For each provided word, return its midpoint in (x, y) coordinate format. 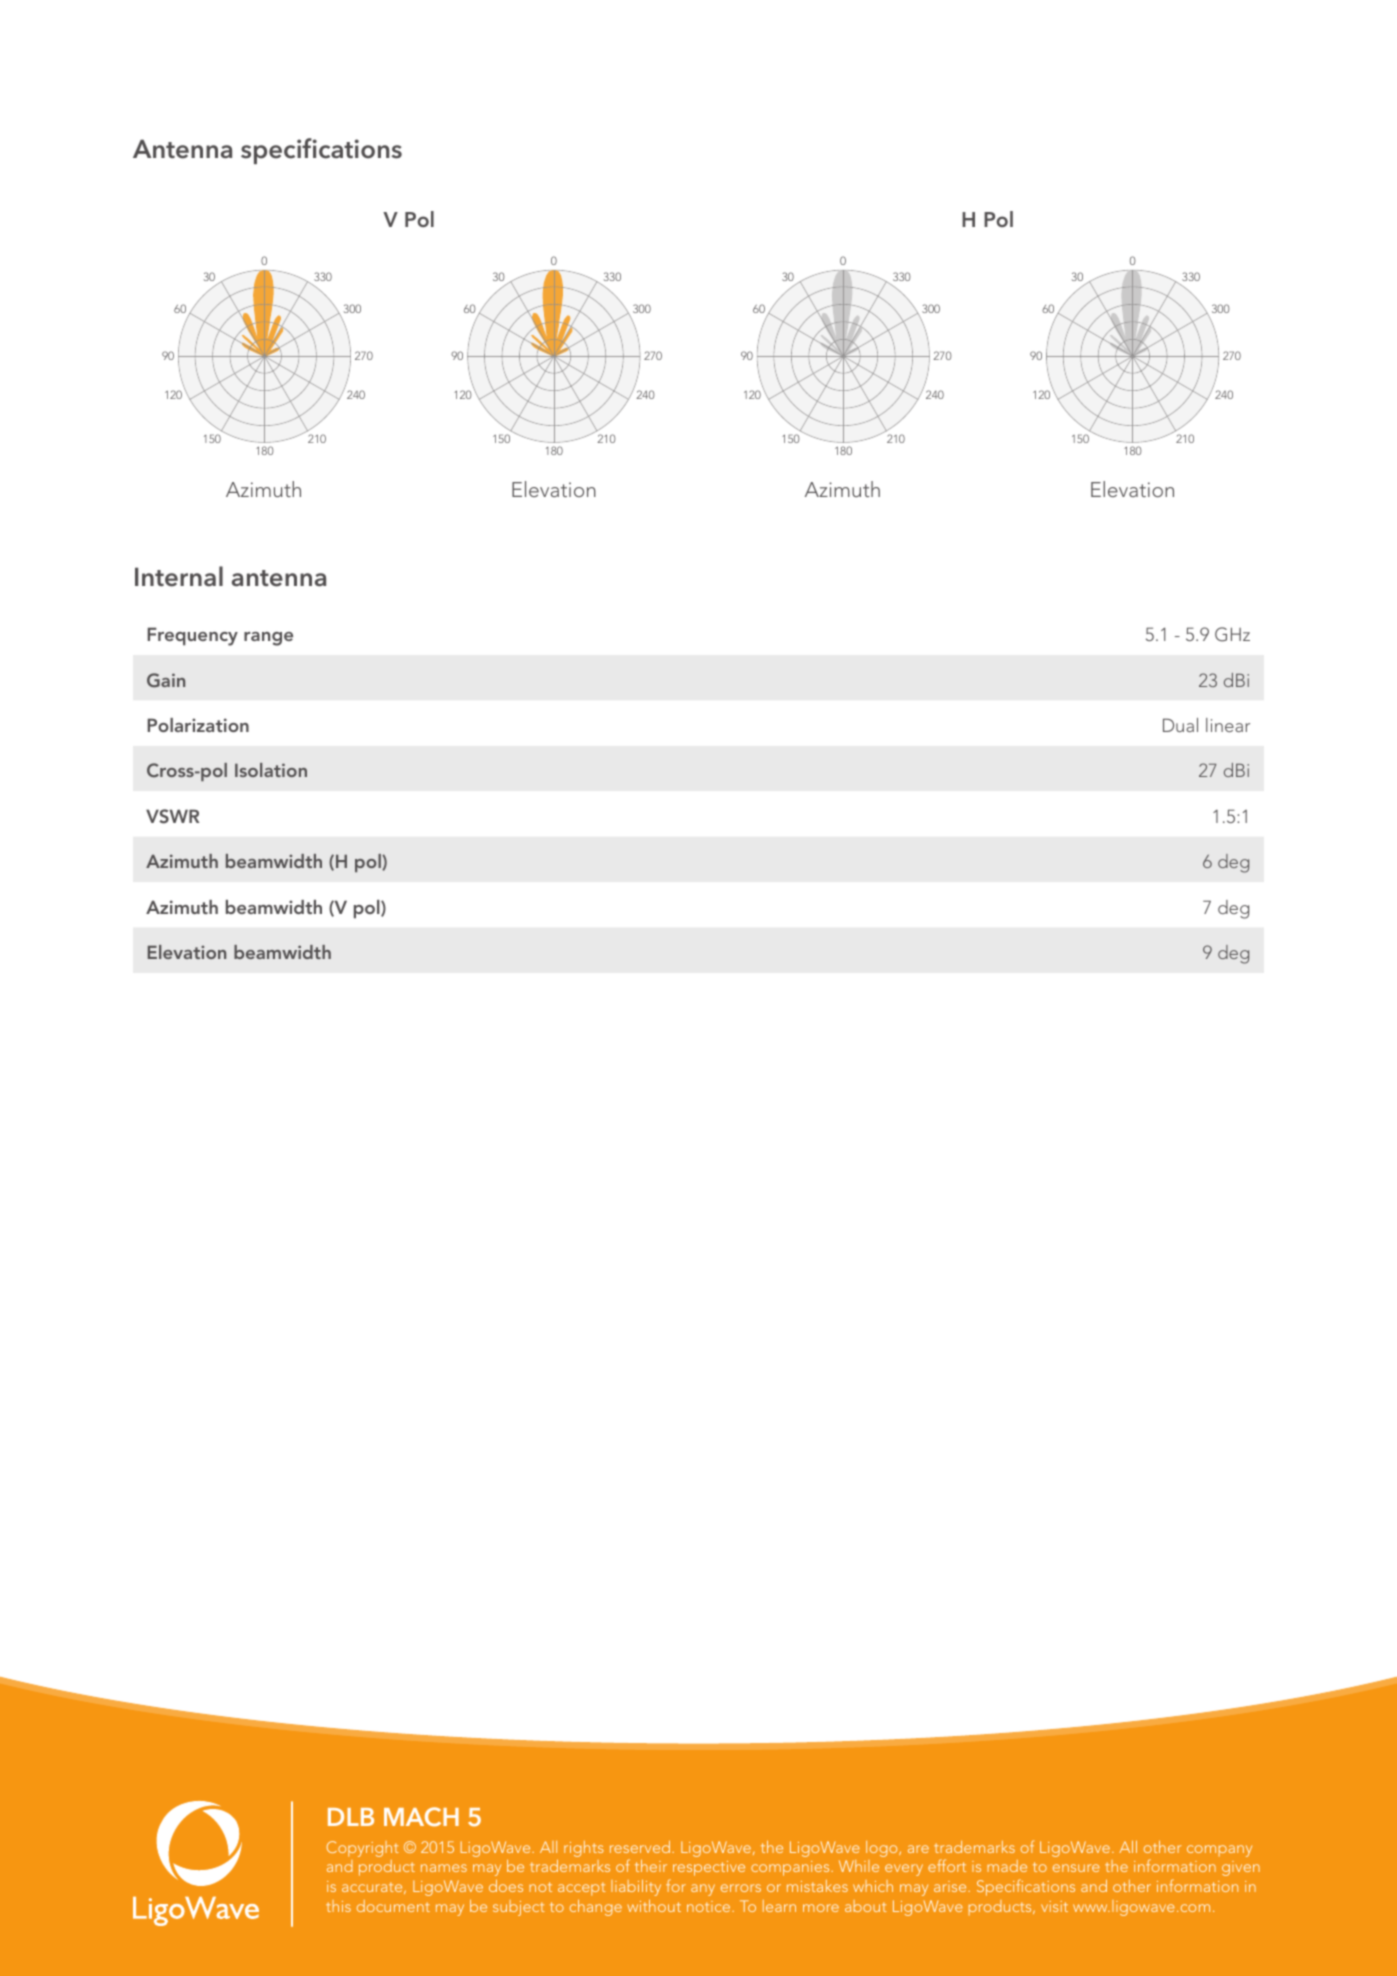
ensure (1076, 1868)
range (268, 639)
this (338, 1906)
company (1219, 1851)
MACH (421, 1817)
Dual (1180, 725)
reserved (641, 1847)
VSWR (172, 816)
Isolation (271, 770)
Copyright (363, 1849)
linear (1228, 725)
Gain (166, 680)
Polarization (198, 725)
